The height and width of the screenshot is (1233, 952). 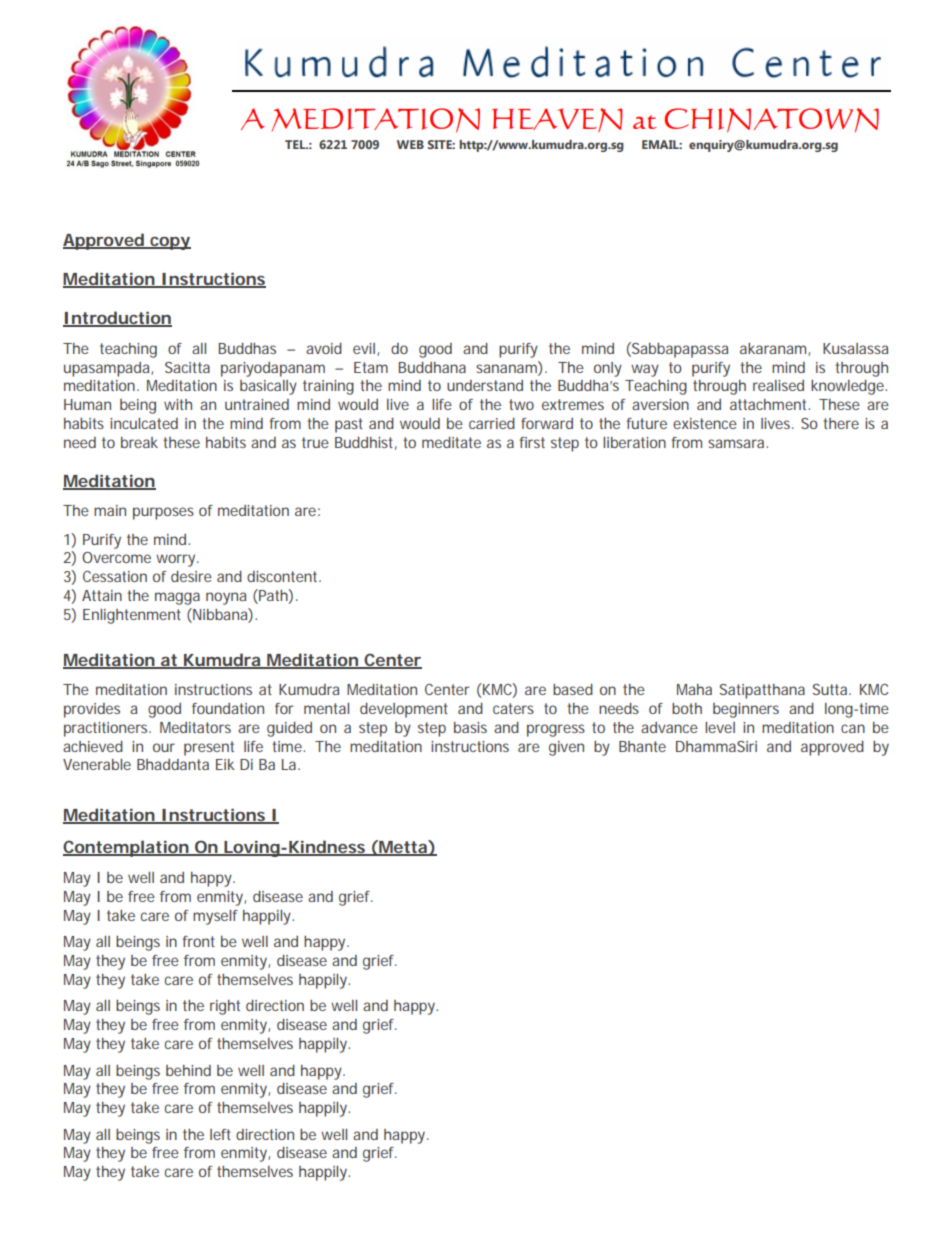 What do you see at coordinates (771, 120) in the screenshot?
I see `CHINATOWN` at bounding box center [771, 120].
